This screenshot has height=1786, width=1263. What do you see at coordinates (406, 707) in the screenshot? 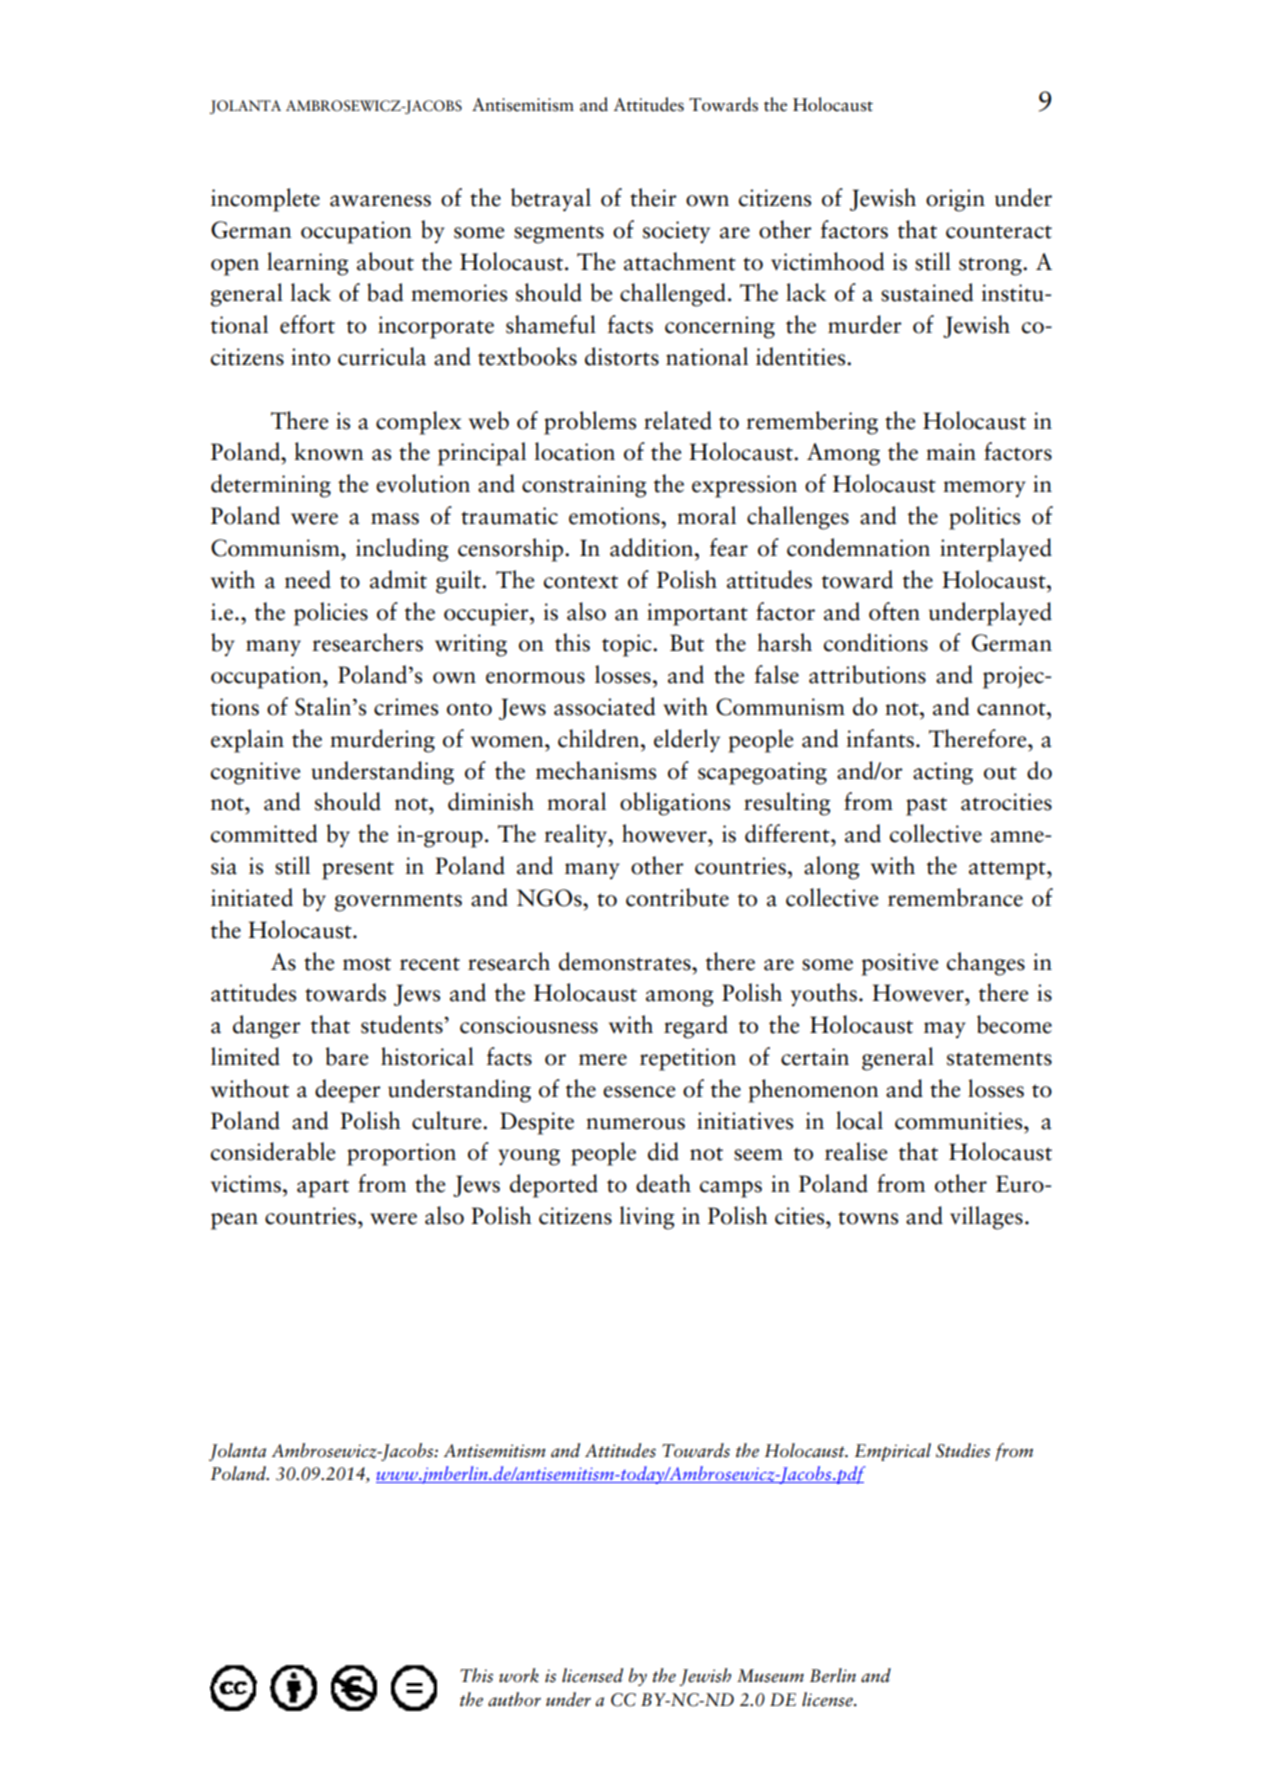
I see `crimes` at bounding box center [406, 707].
